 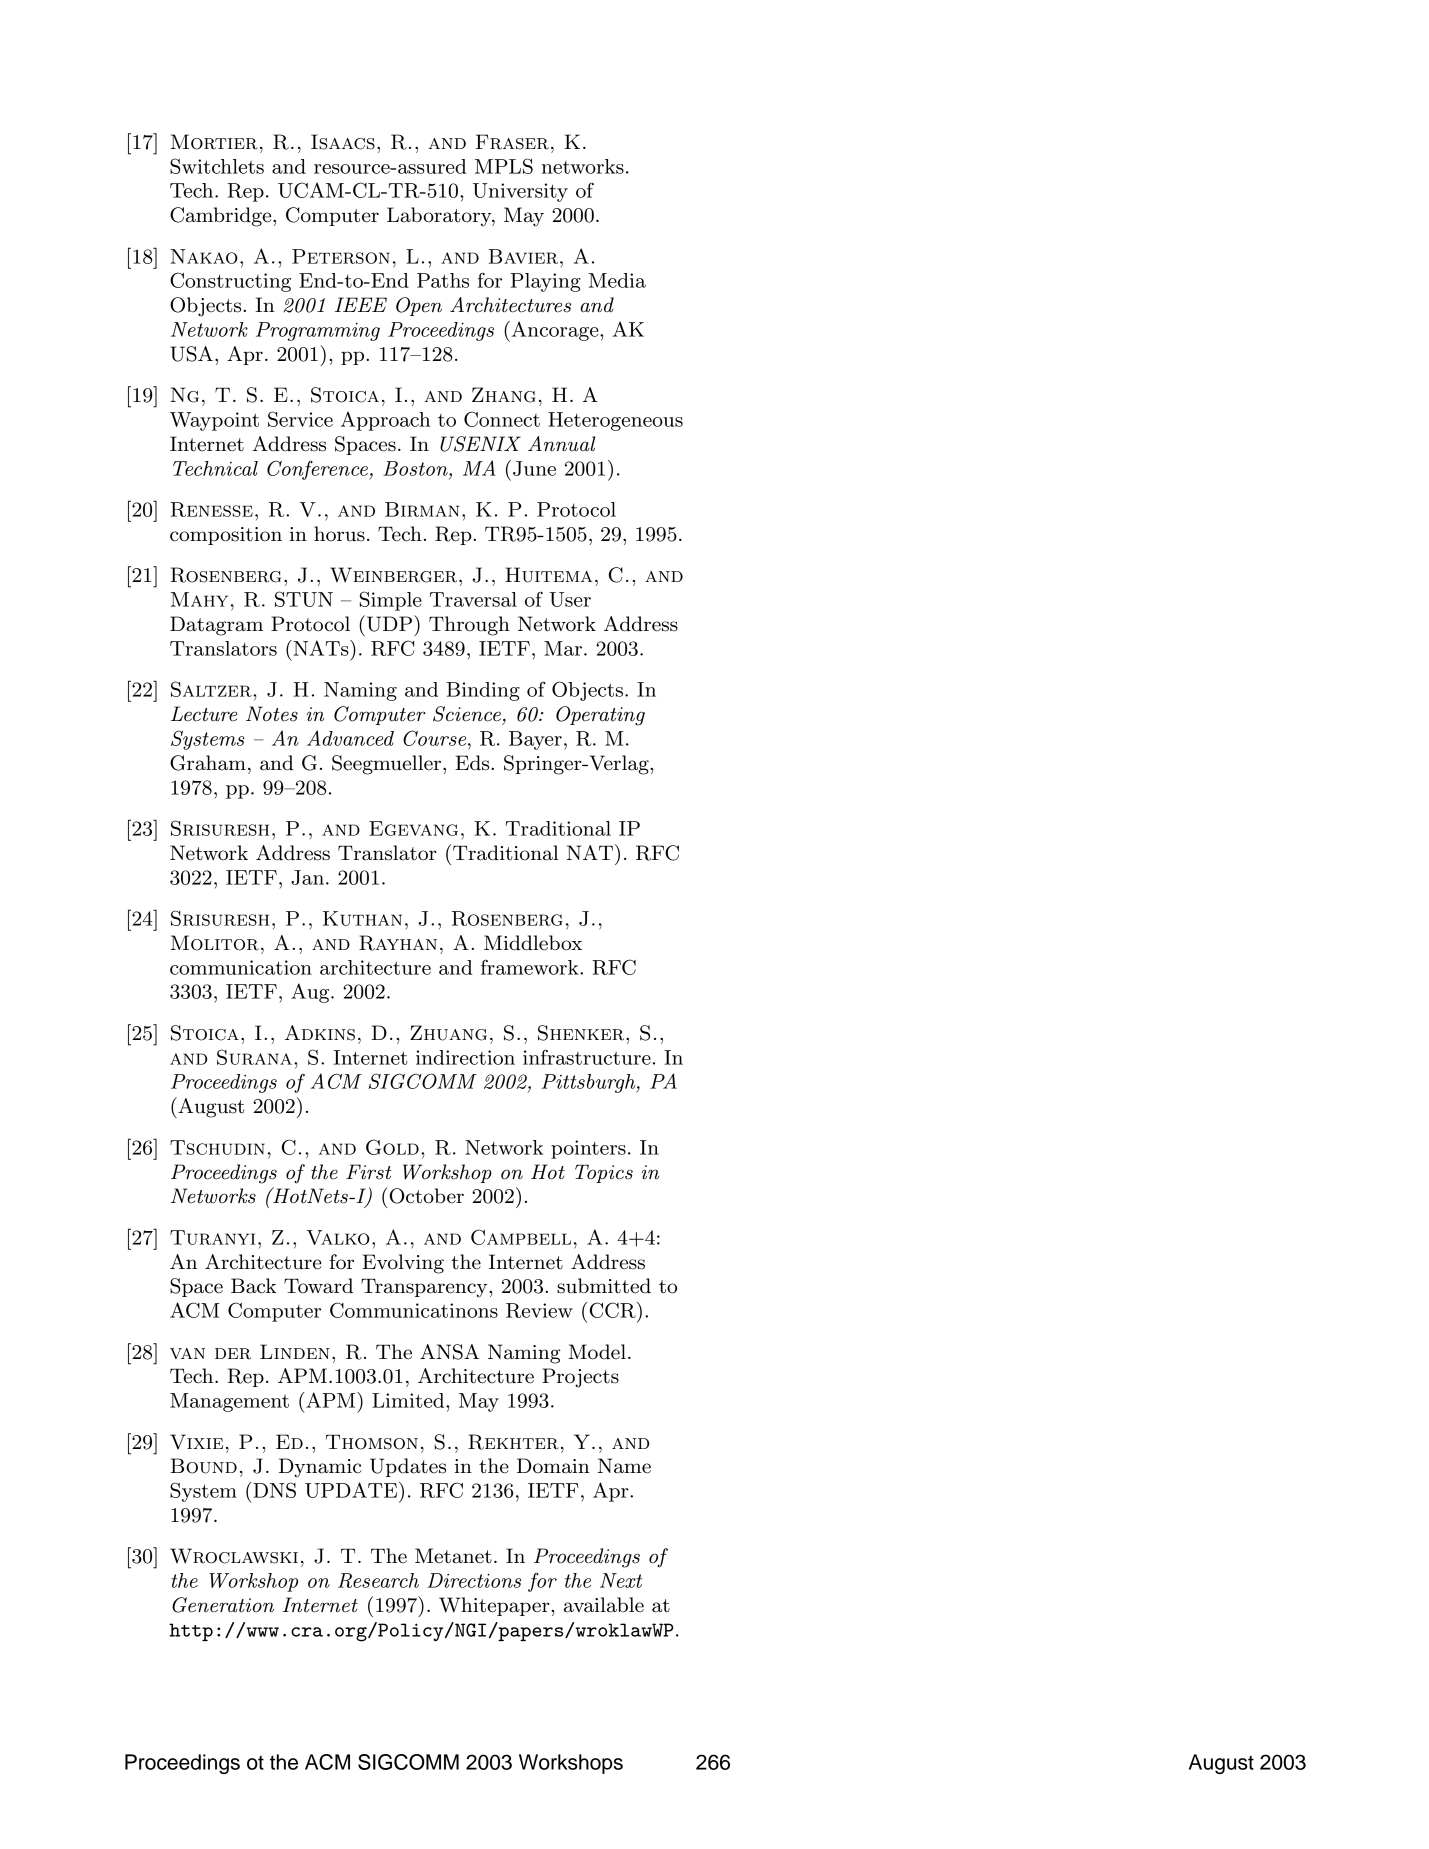 I want to click on User, so click(x=570, y=599).
